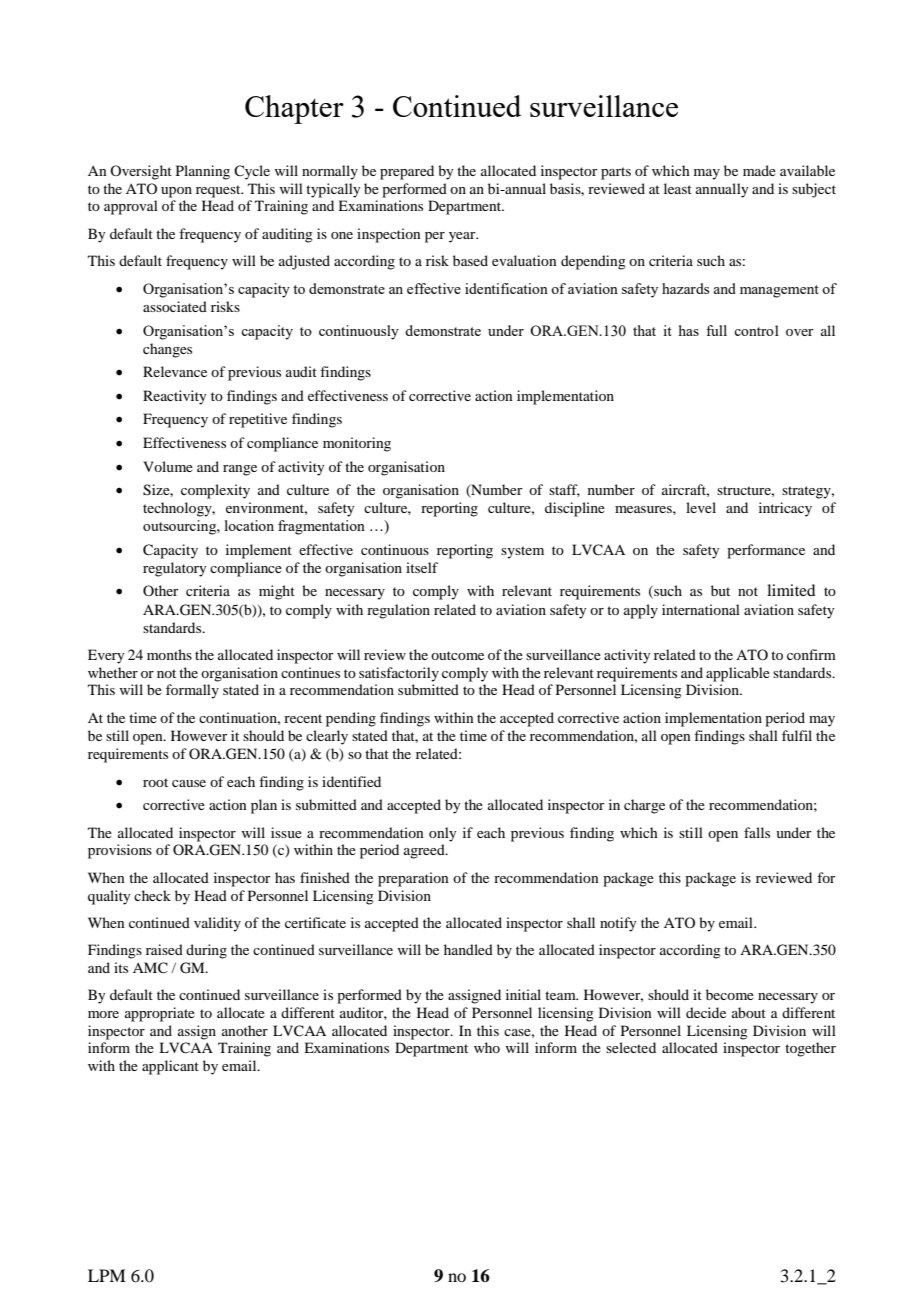 The height and width of the screenshot is (1308, 924). Describe the element at coordinates (720, 590) in the screenshot. I see `but` at that location.
